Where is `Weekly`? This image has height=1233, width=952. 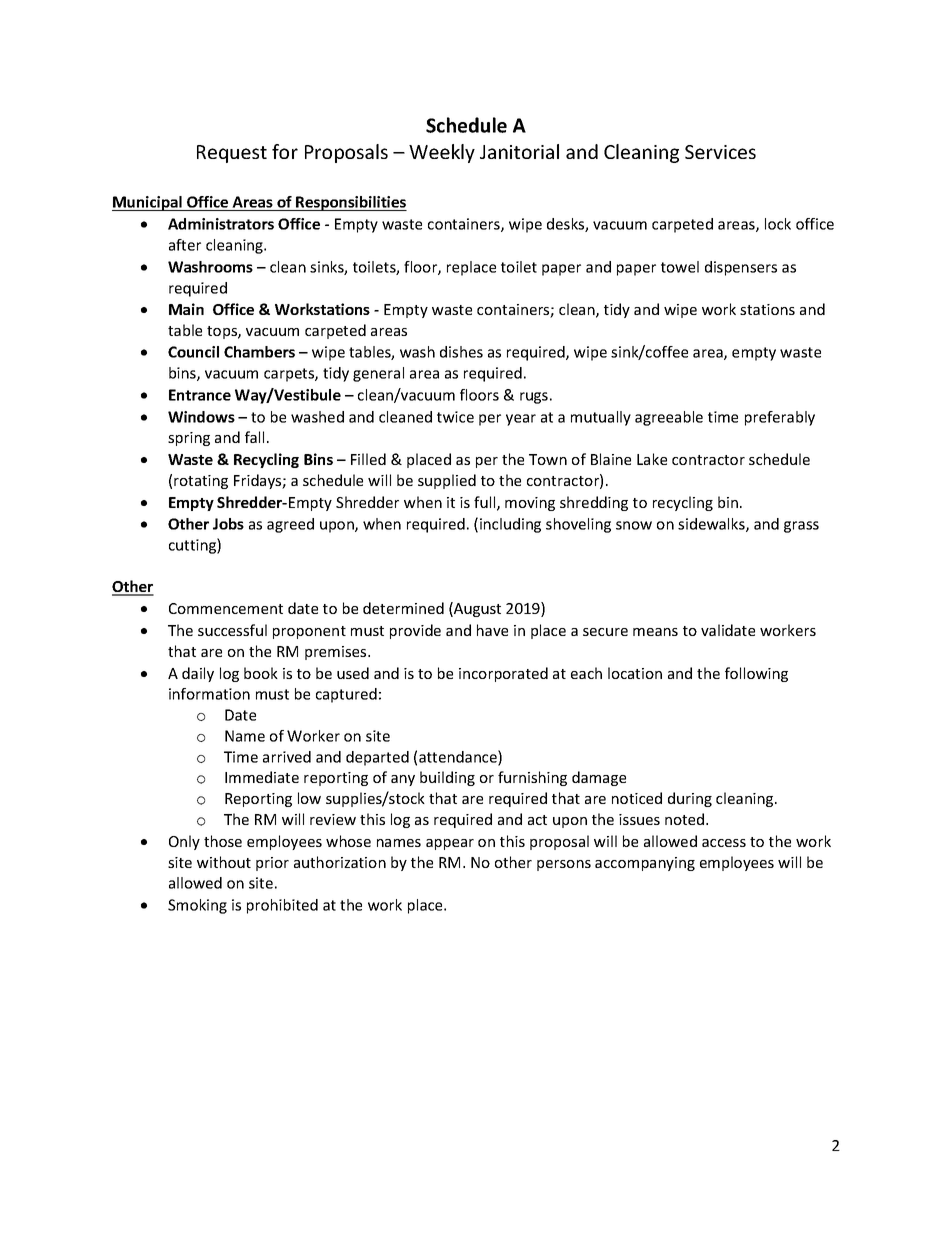
Weekly is located at coordinates (442, 153).
